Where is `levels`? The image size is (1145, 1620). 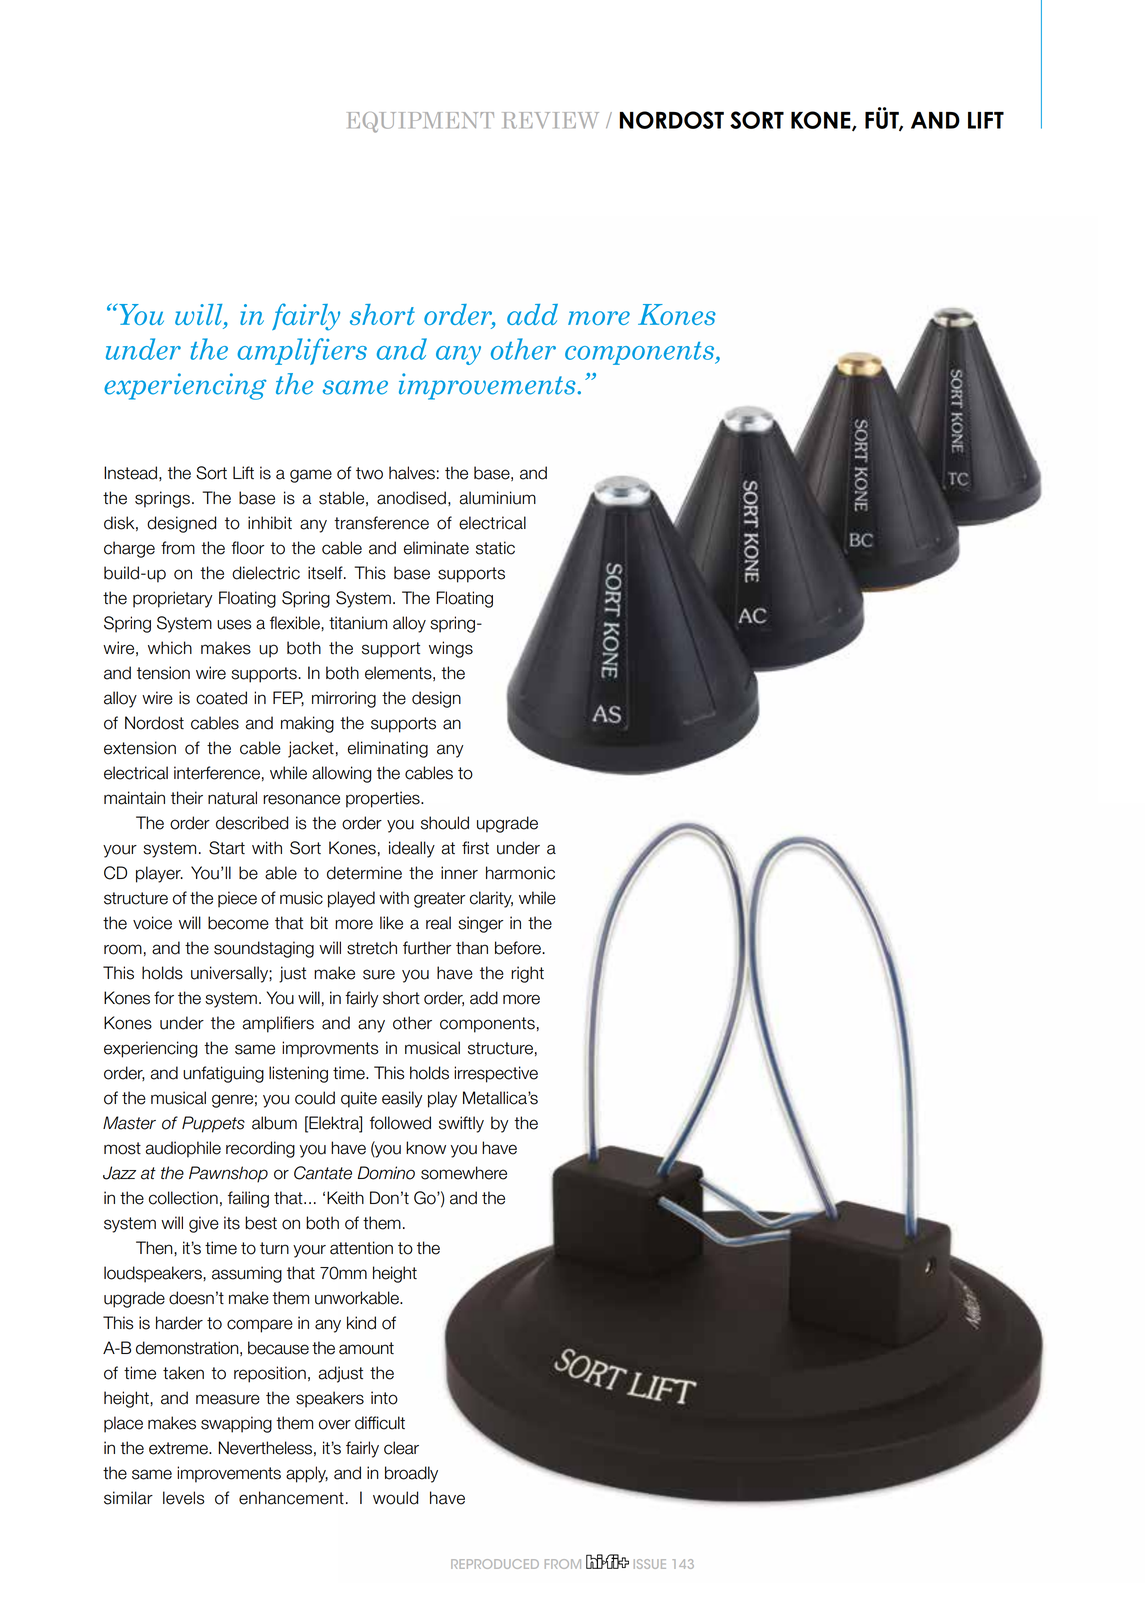
levels is located at coordinates (184, 1498).
